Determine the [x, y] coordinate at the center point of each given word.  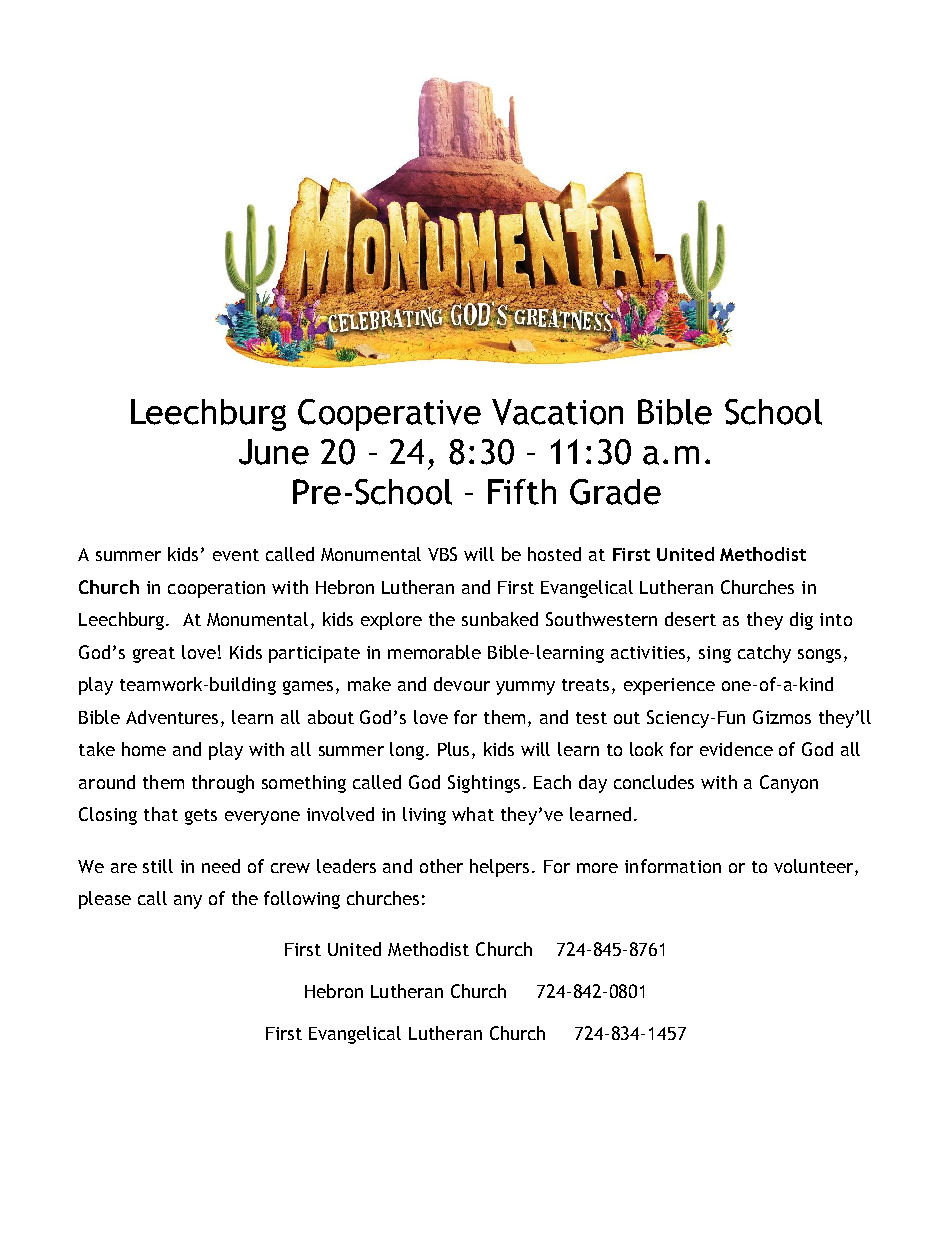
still [158, 866]
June [274, 452]
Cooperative [389, 415]
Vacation [557, 412]
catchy [764, 654]
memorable [434, 652]
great [154, 655]
